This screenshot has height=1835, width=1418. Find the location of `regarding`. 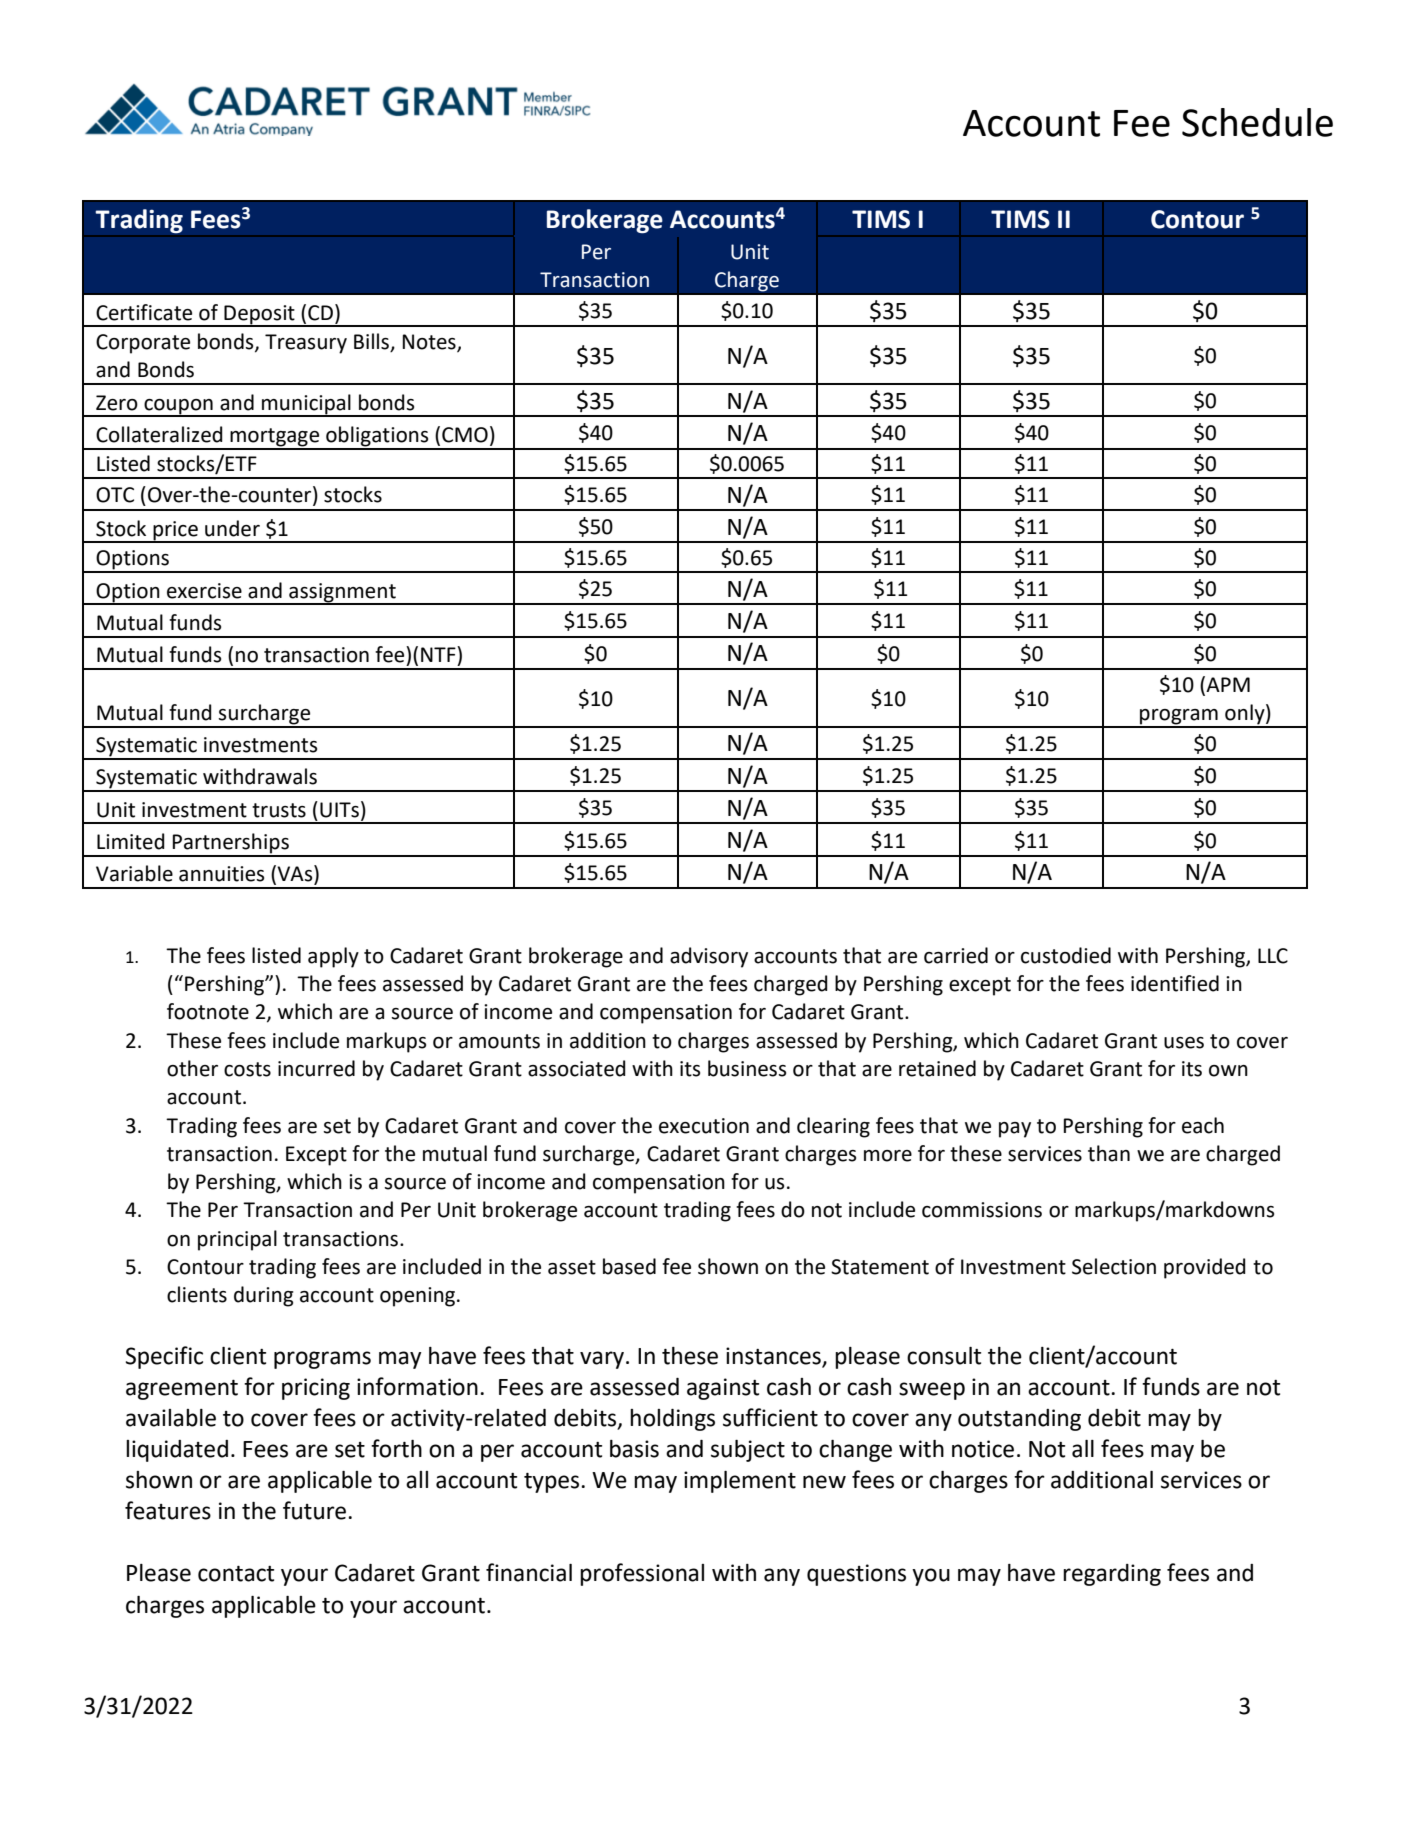

regarding is located at coordinates (1112, 1575).
